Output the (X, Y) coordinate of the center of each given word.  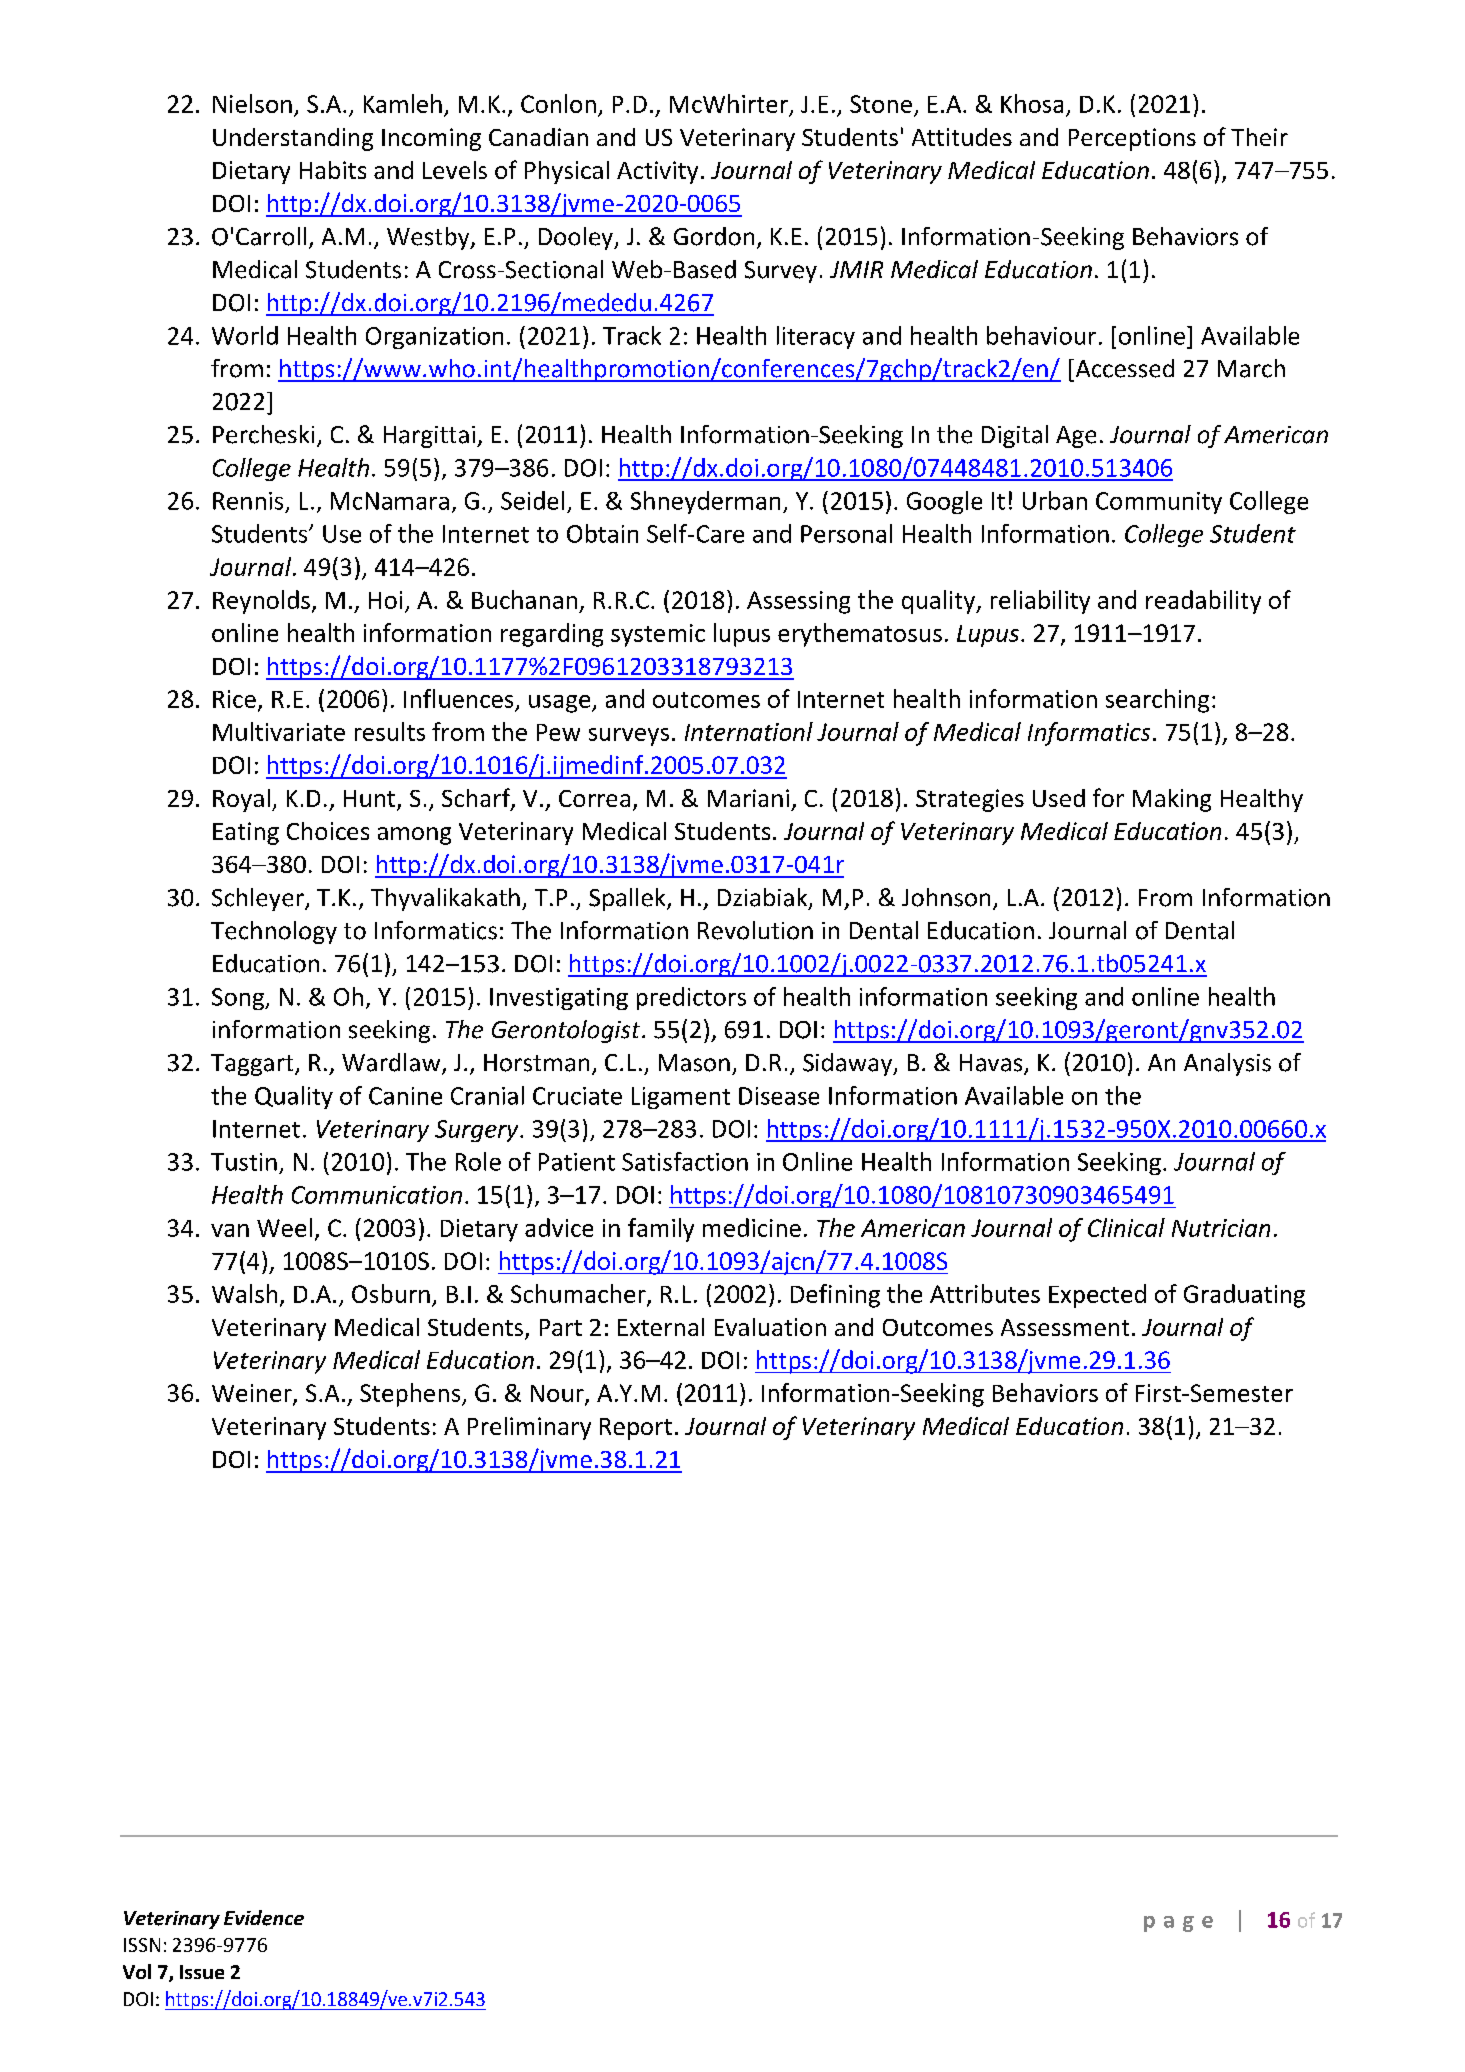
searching (1157, 701)
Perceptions (1132, 139)
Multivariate (279, 731)
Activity (657, 172)
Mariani (748, 798)
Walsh (244, 1293)
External (661, 1327)
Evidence (264, 1918)
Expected (1097, 1296)
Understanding (293, 139)
